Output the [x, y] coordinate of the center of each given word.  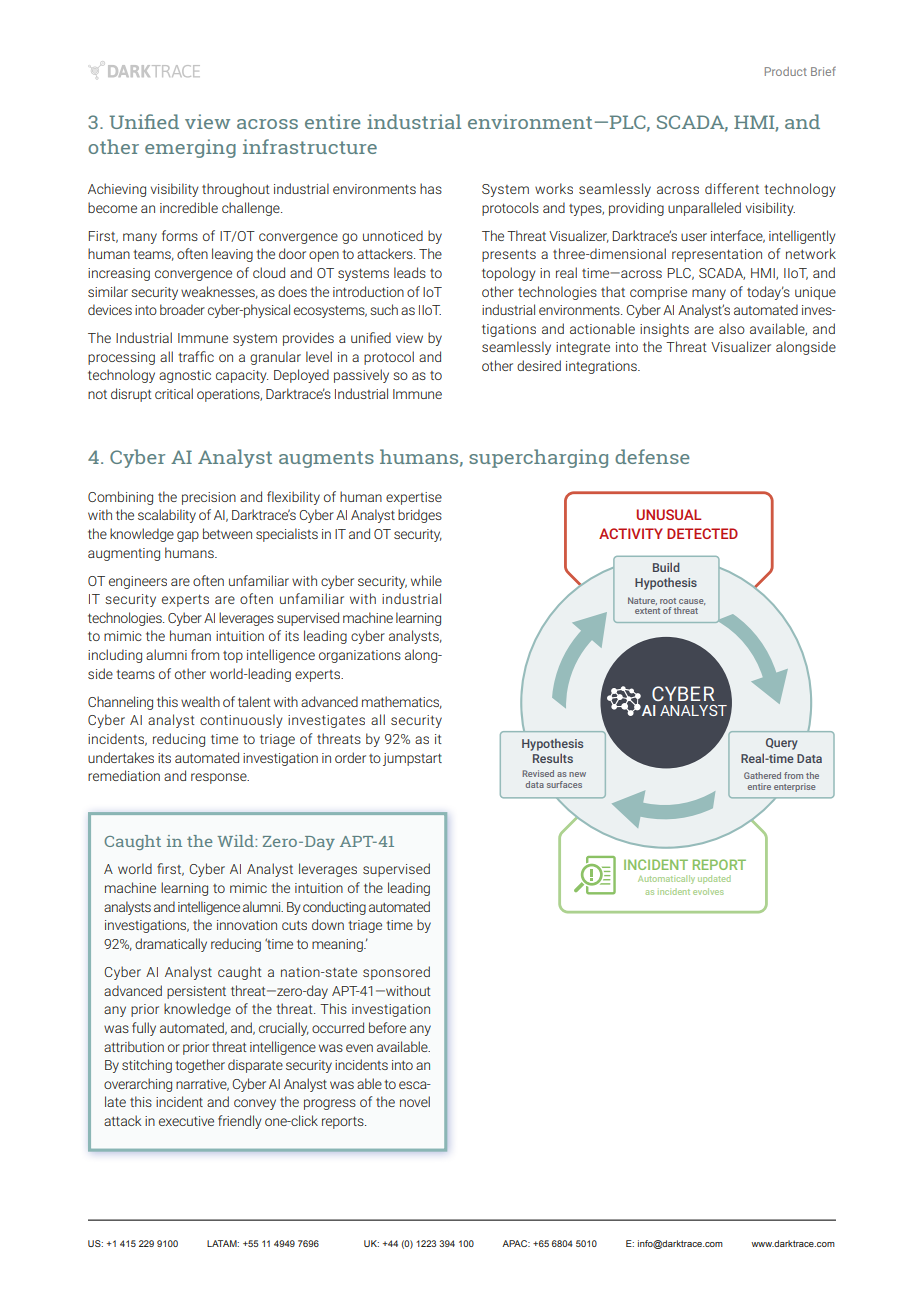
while [426, 580]
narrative [202, 1085]
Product [786, 71]
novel [415, 1101]
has [431, 188]
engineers [138, 582]
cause [692, 602]
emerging [190, 148]
